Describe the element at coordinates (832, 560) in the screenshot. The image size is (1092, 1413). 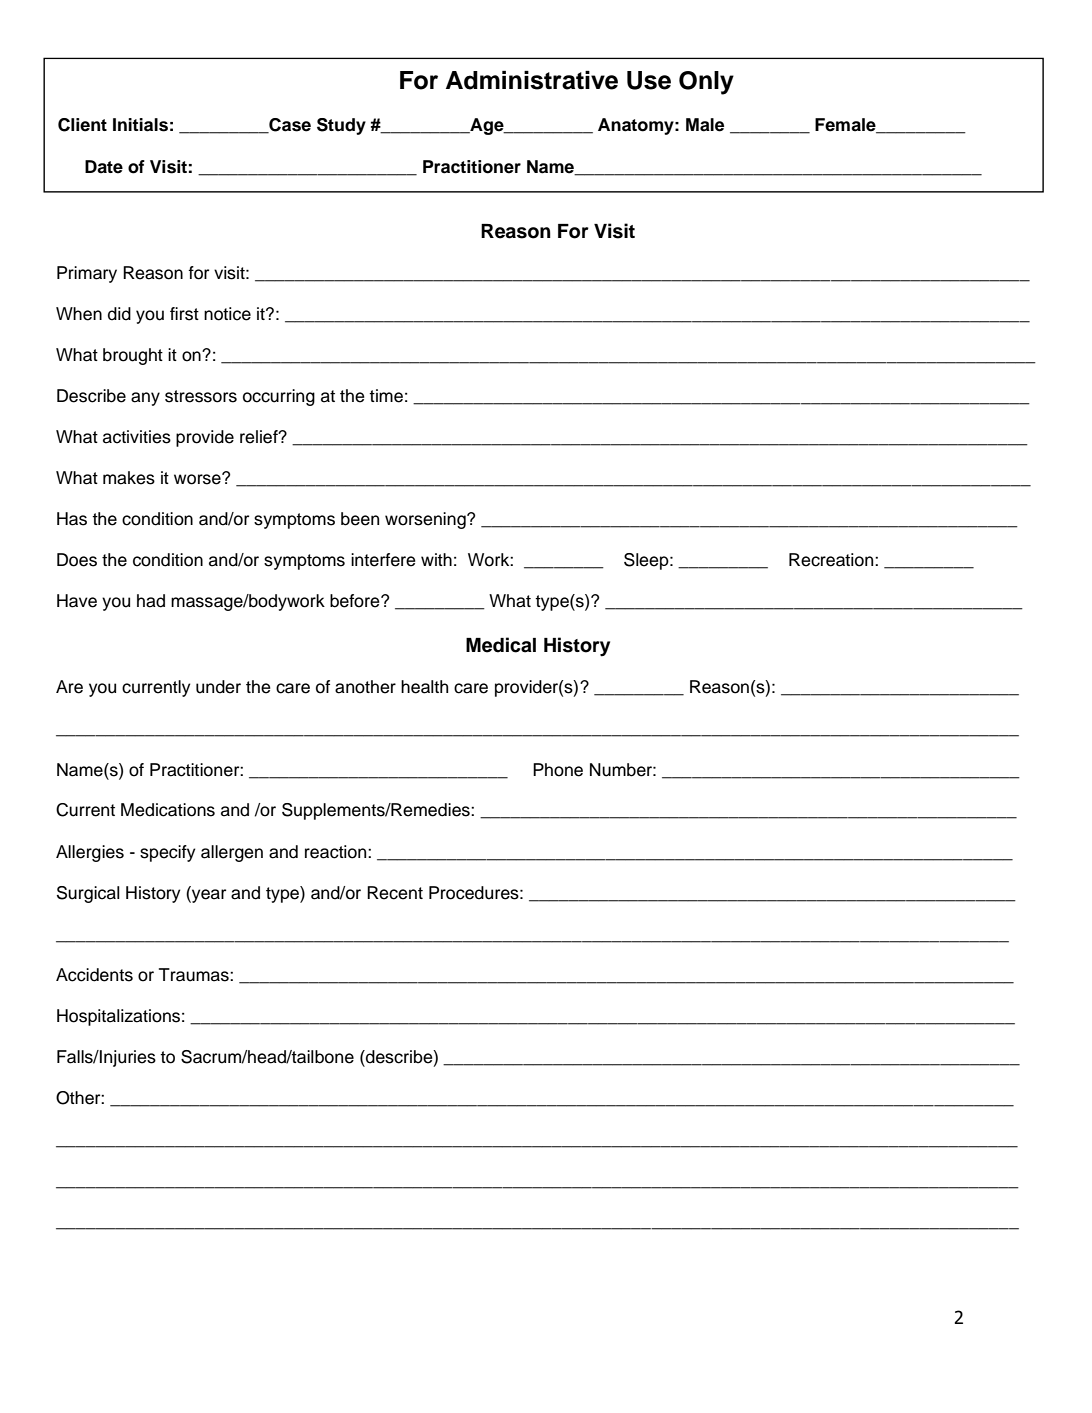
I see `Recreation` at that location.
